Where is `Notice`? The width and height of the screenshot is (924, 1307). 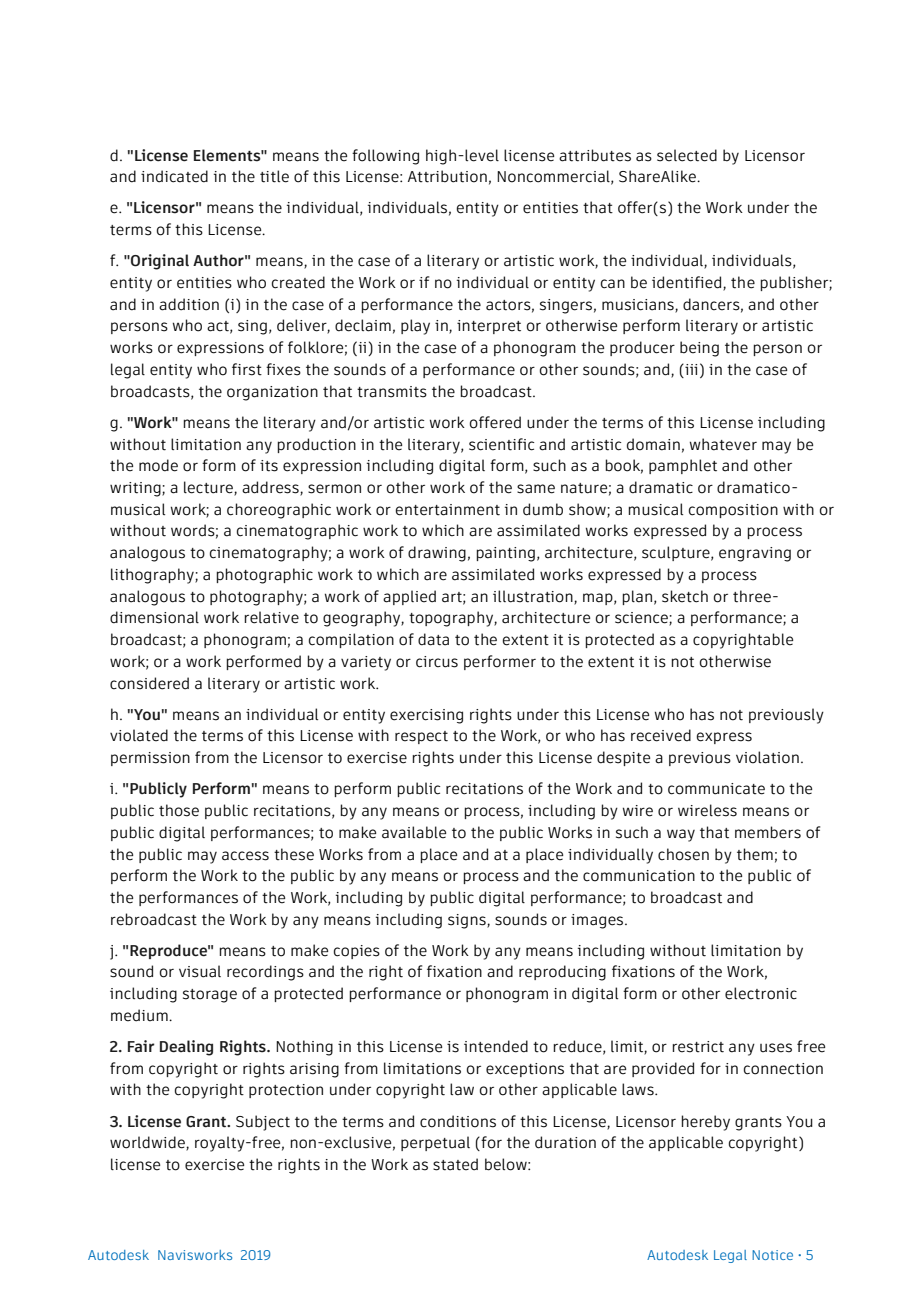
Notice is located at coordinates (772, 1255).
